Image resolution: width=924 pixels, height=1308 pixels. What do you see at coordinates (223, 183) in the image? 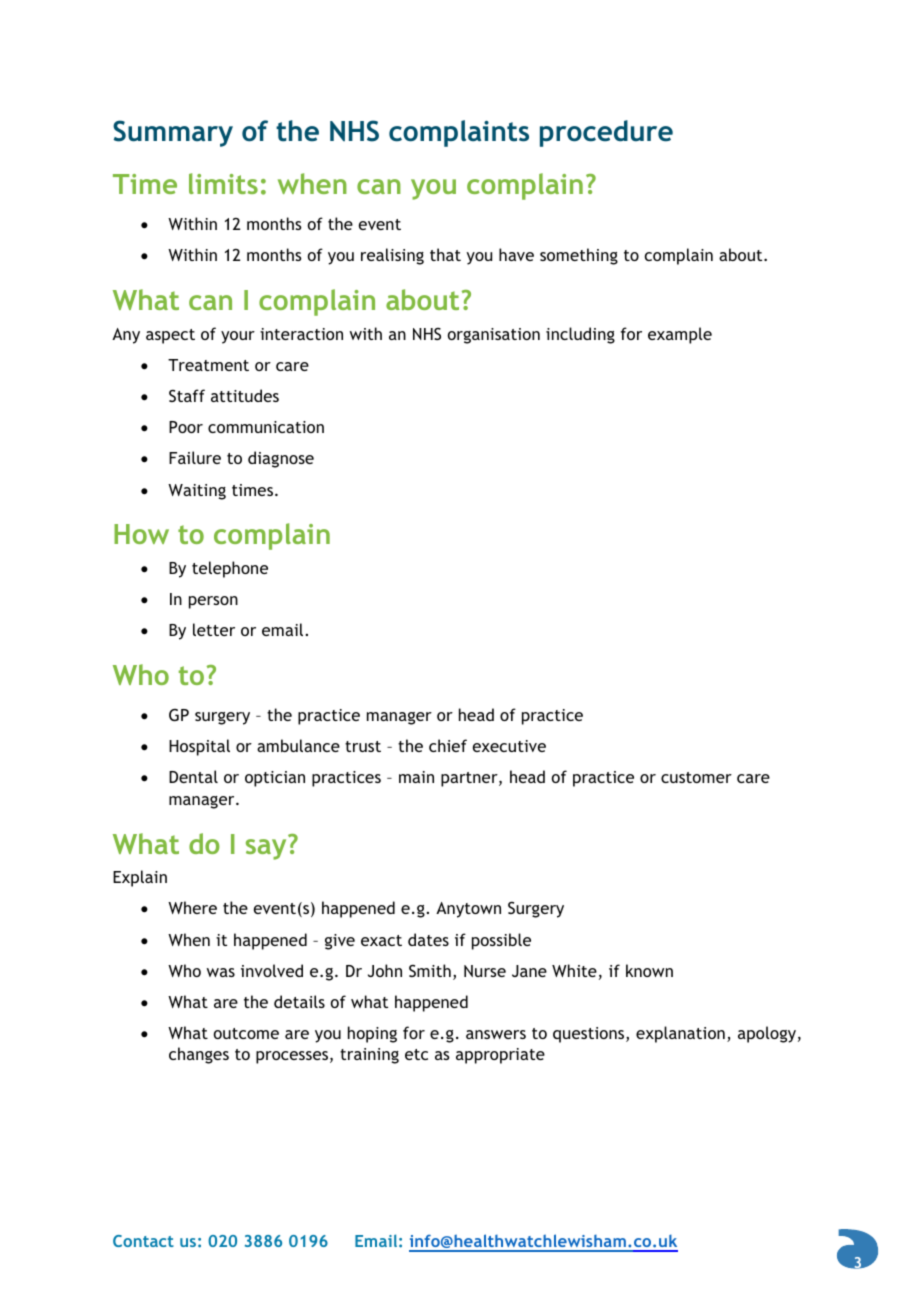
I see `limits` at bounding box center [223, 183].
